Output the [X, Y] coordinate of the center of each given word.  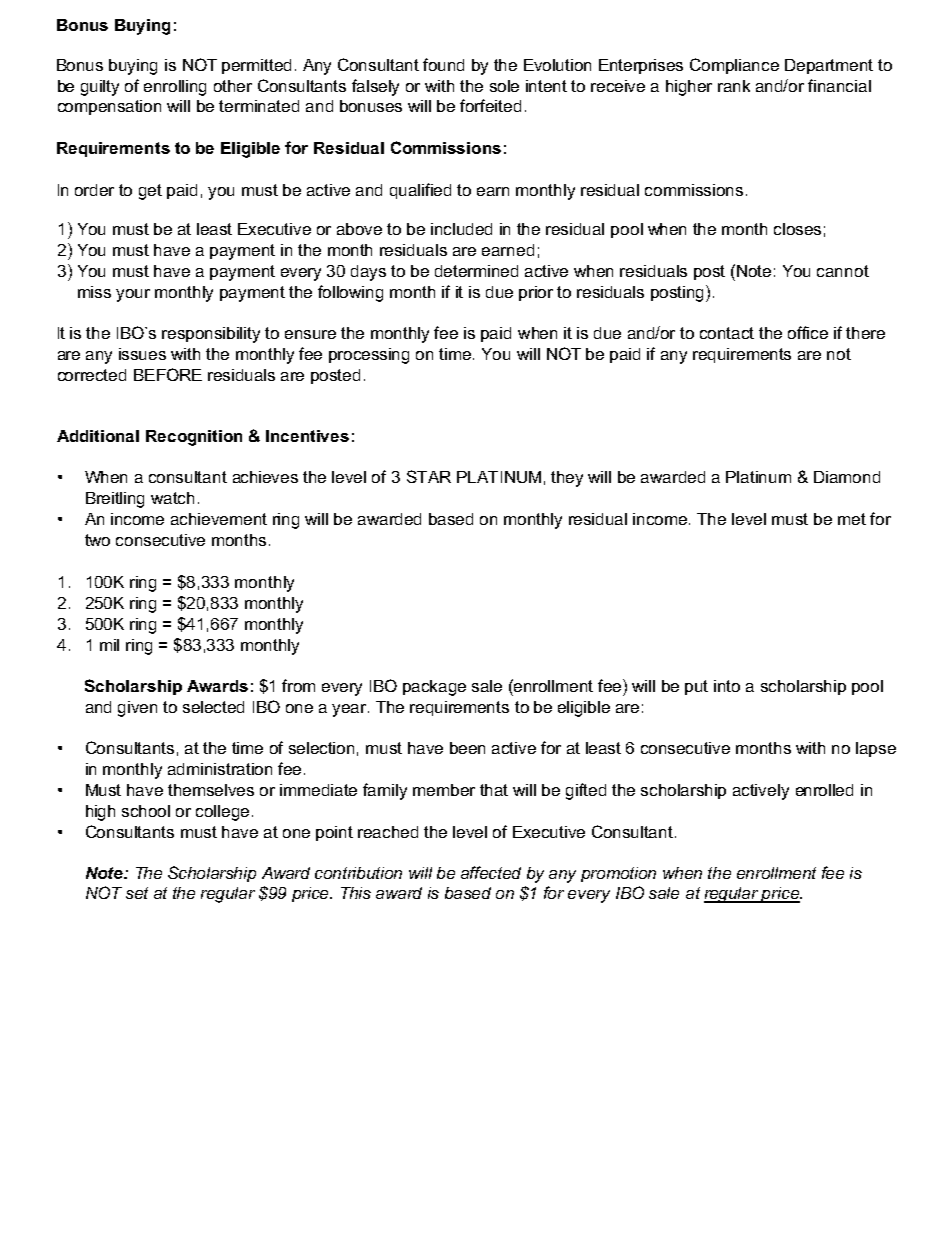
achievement [219, 519]
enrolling [175, 88]
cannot [843, 271]
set [137, 893]
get [150, 192]
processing [369, 356]
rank [734, 86]
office [808, 332]
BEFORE [168, 374]
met [852, 519]
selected [213, 707]
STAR [429, 476]
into [727, 686]
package [434, 688]
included [461, 229]
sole [504, 86]
